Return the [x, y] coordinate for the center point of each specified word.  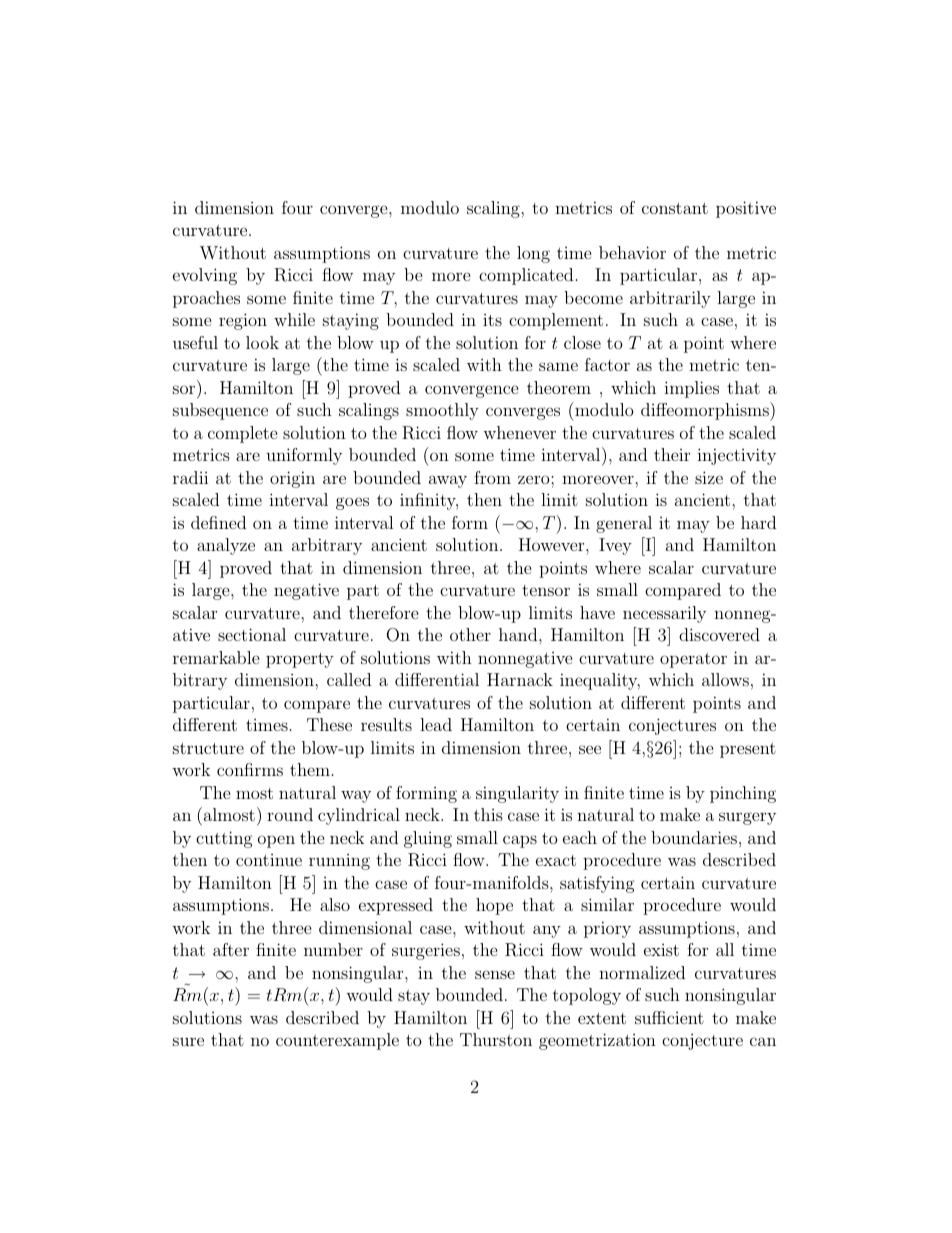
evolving [205, 276]
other [470, 634]
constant [675, 208]
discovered [719, 634]
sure [188, 1041]
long [533, 254]
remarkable [216, 657]
